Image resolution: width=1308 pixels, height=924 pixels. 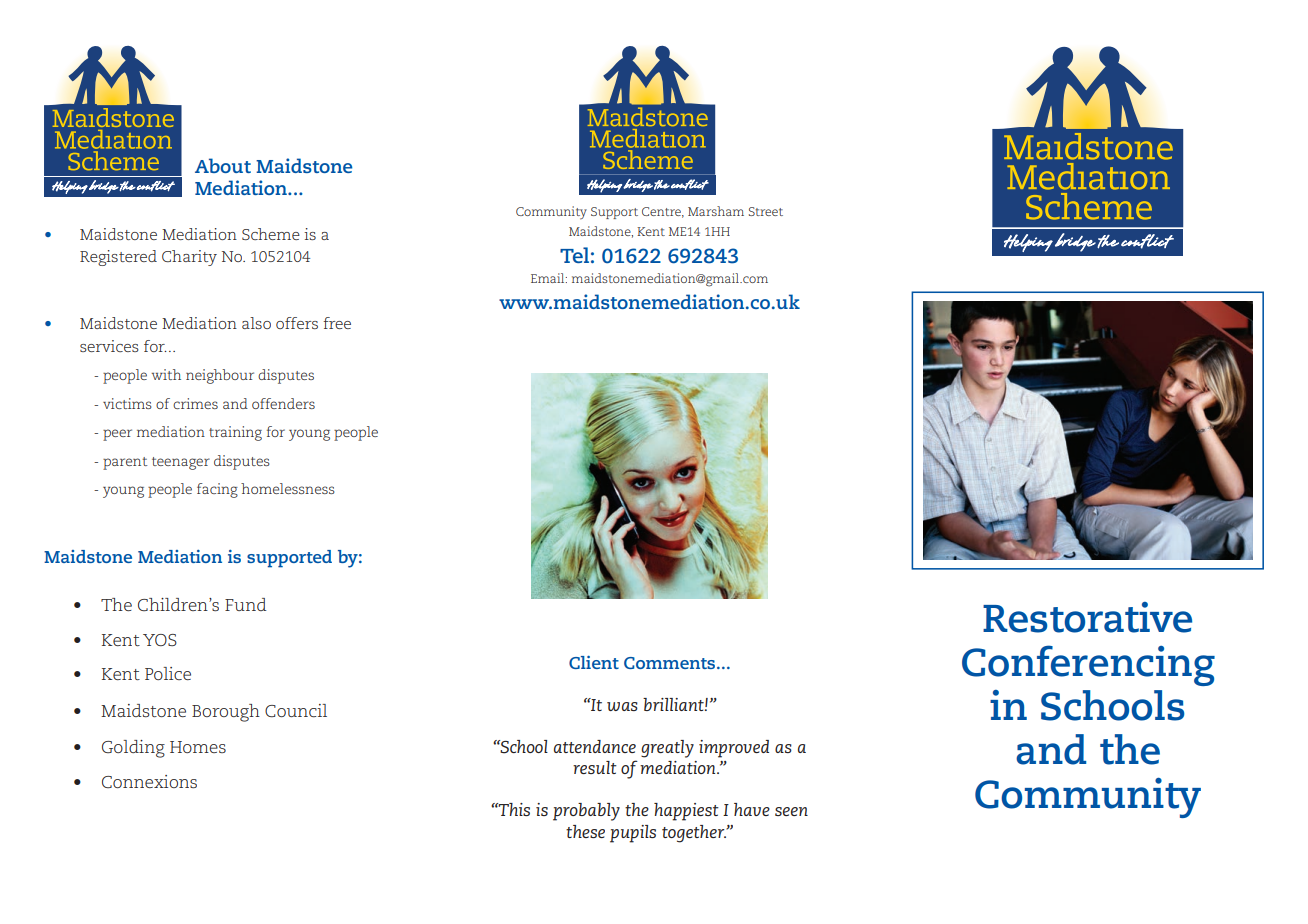 I want to click on Conferencing, so click(x=1088, y=665).
